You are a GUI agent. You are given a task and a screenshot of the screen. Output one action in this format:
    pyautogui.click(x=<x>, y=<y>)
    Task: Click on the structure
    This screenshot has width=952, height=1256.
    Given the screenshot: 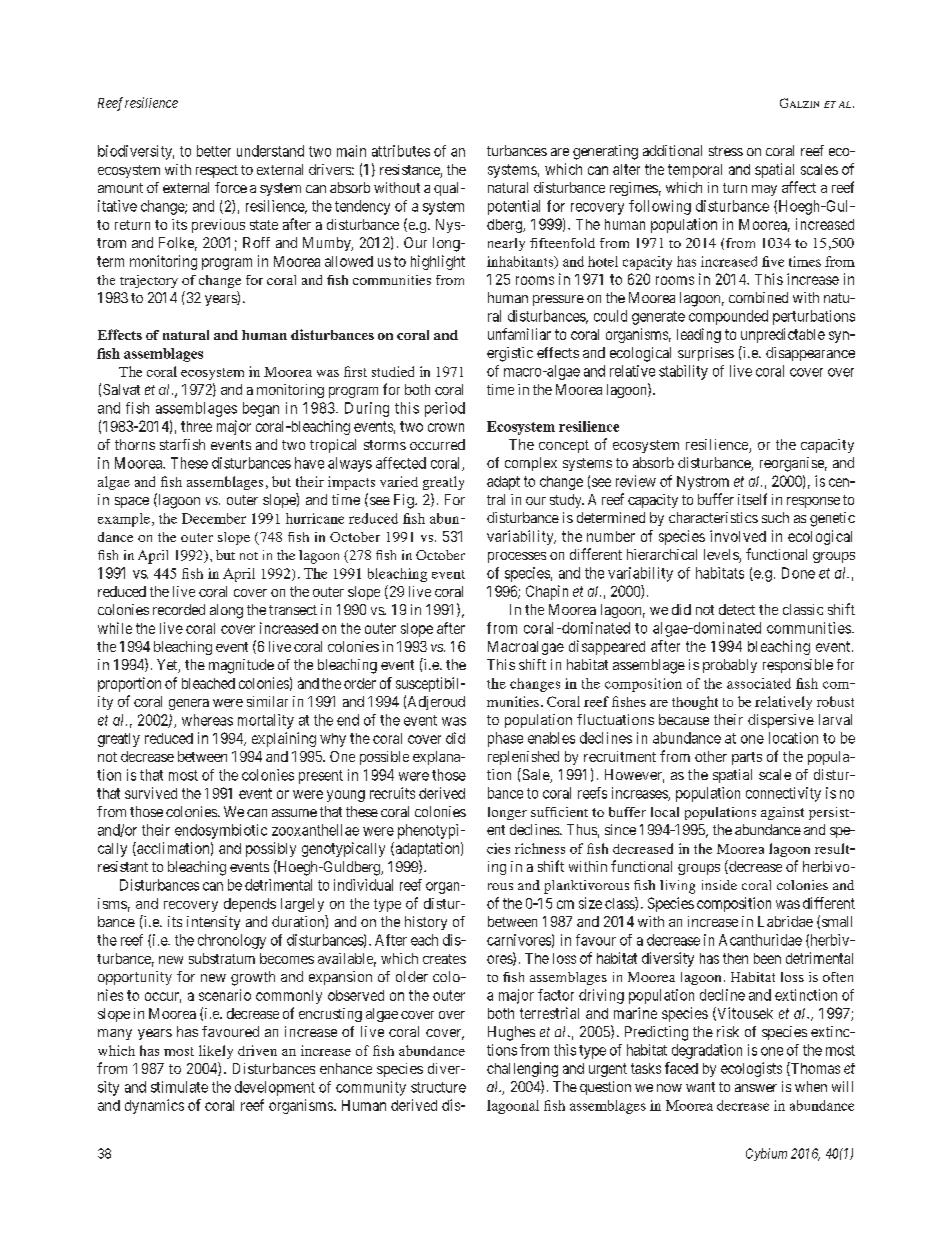 What is the action you would take?
    pyautogui.click(x=438, y=1087)
